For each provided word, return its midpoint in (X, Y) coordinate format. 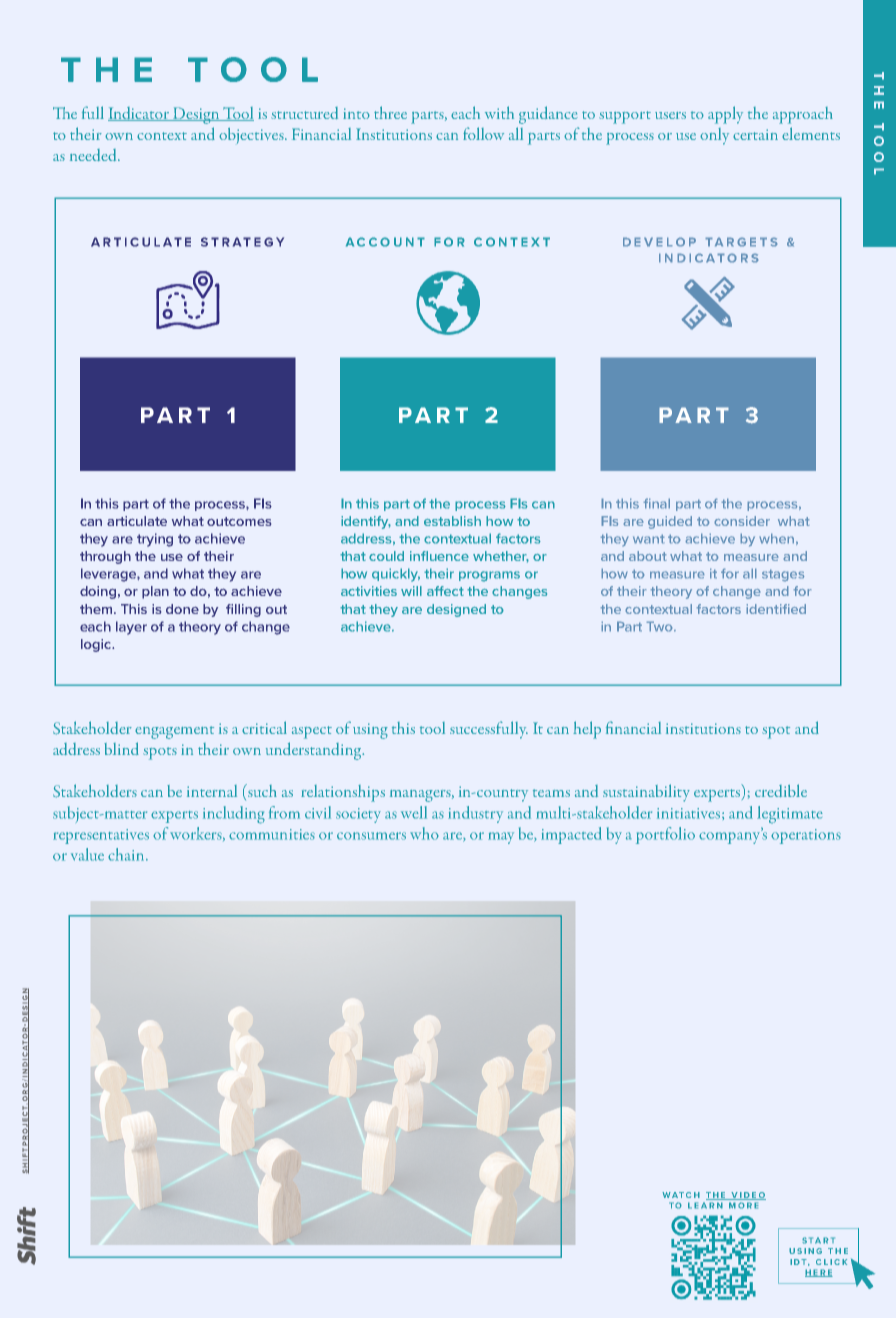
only (714, 136)
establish (452, 521)
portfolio (665, 835)
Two (660, 626)
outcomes (239, 521)
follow (483, 133)
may (501, 838)
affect (445, 591)
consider (742, 521)
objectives (252, 136)
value (87, 854)
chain (127, 854)
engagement (174, 732)
